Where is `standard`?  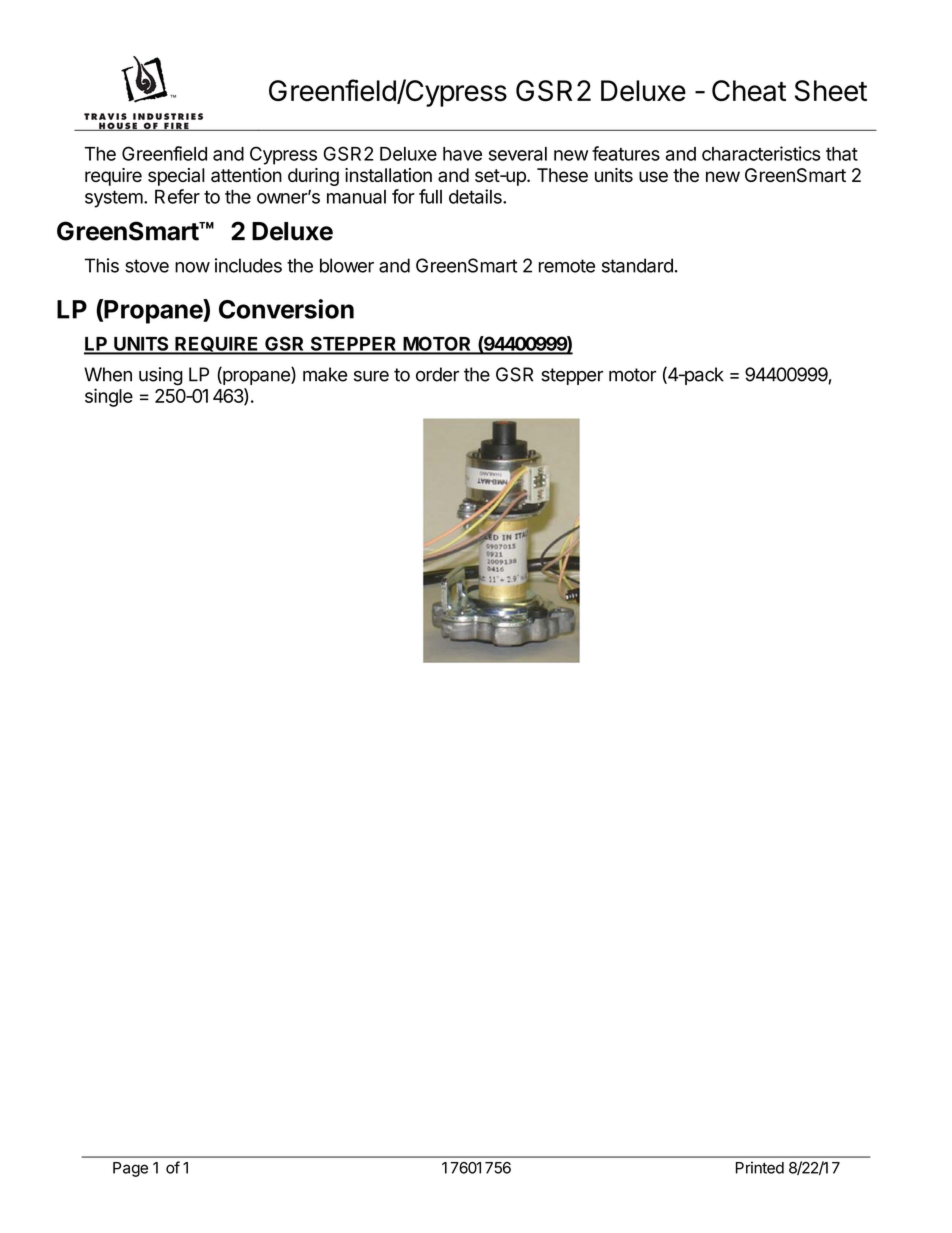
standard is located at coordinates (637, 265).
